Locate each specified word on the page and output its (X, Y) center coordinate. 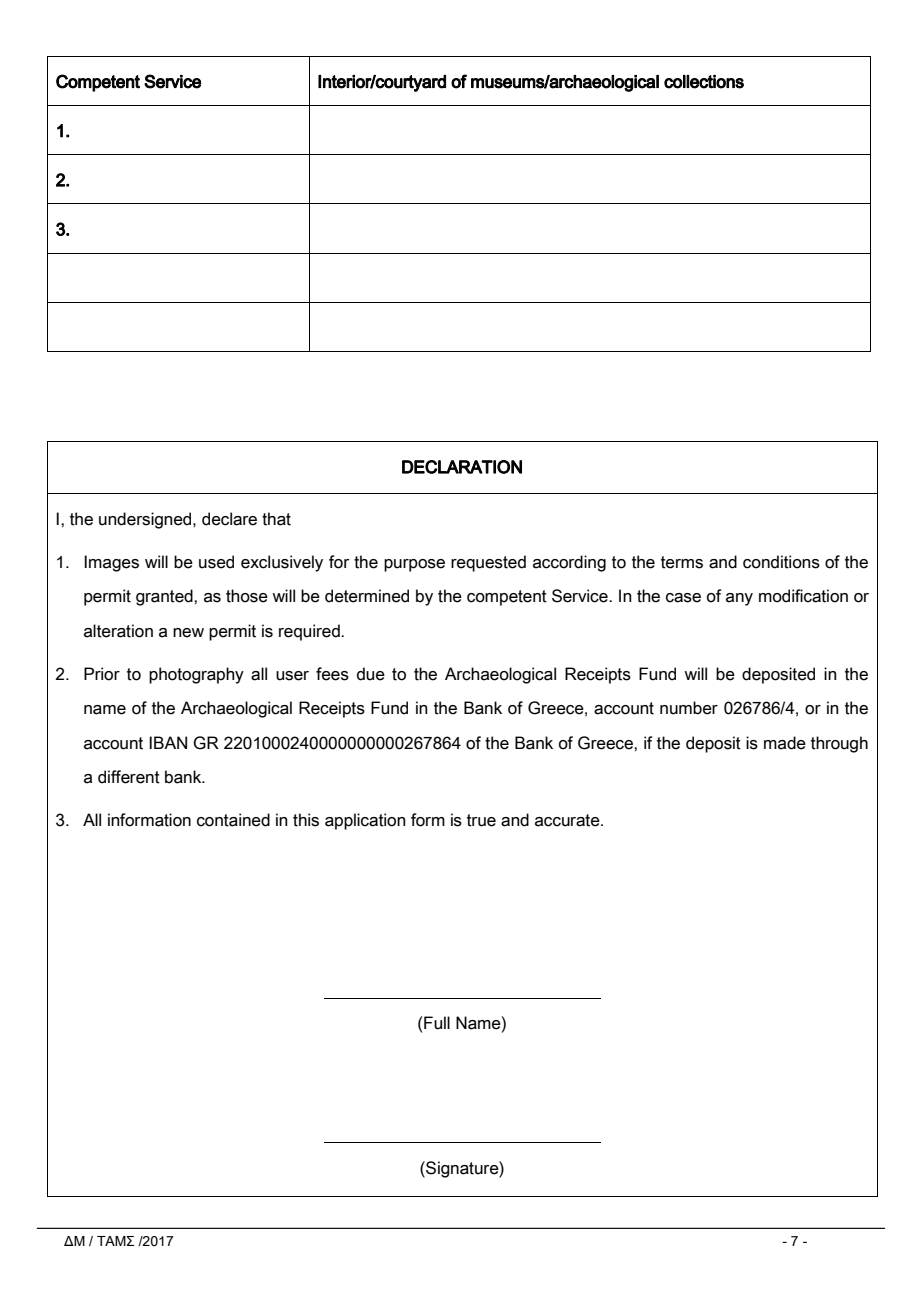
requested (488, 563)
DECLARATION (462, 467)
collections (704, 82)
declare (229, 519)
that (276, 519)
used (216, 562)
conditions (781, 562)
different (129, 777)
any (739, 599)
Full (436, 1023)
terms (682, 562)
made (785, 743)
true (481, 820)
